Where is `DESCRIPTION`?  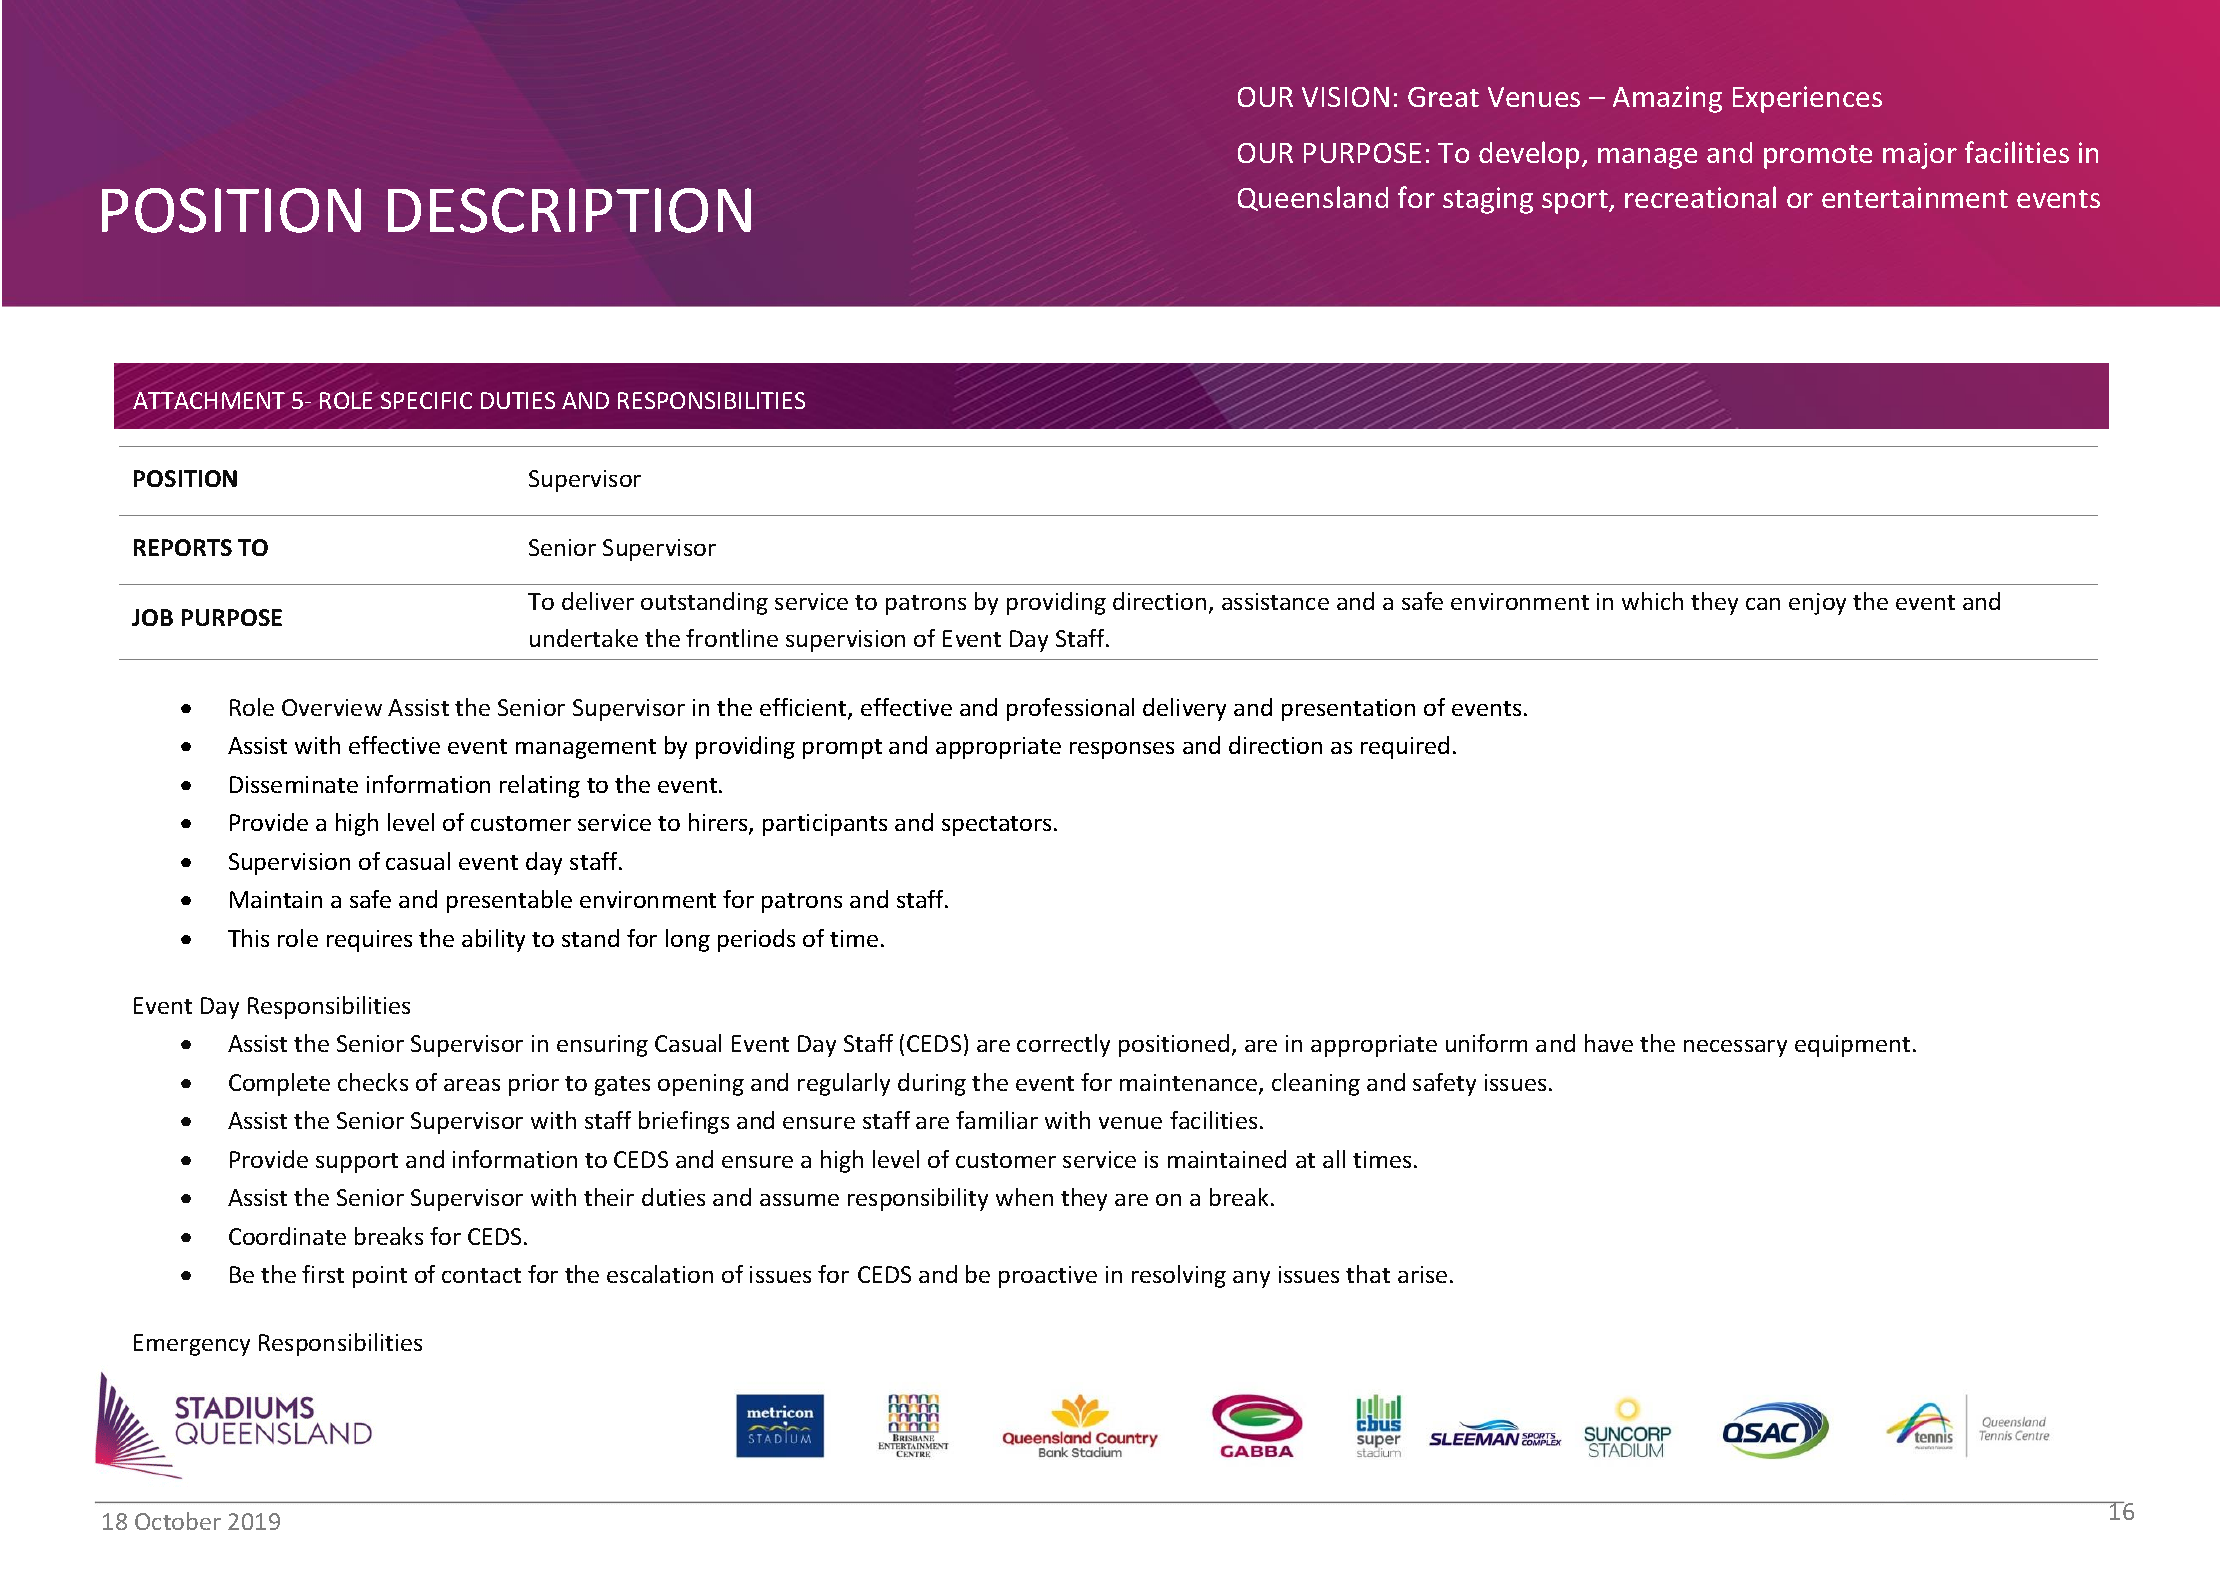 DESCRIPTION is located at coordinates (569, 210).
